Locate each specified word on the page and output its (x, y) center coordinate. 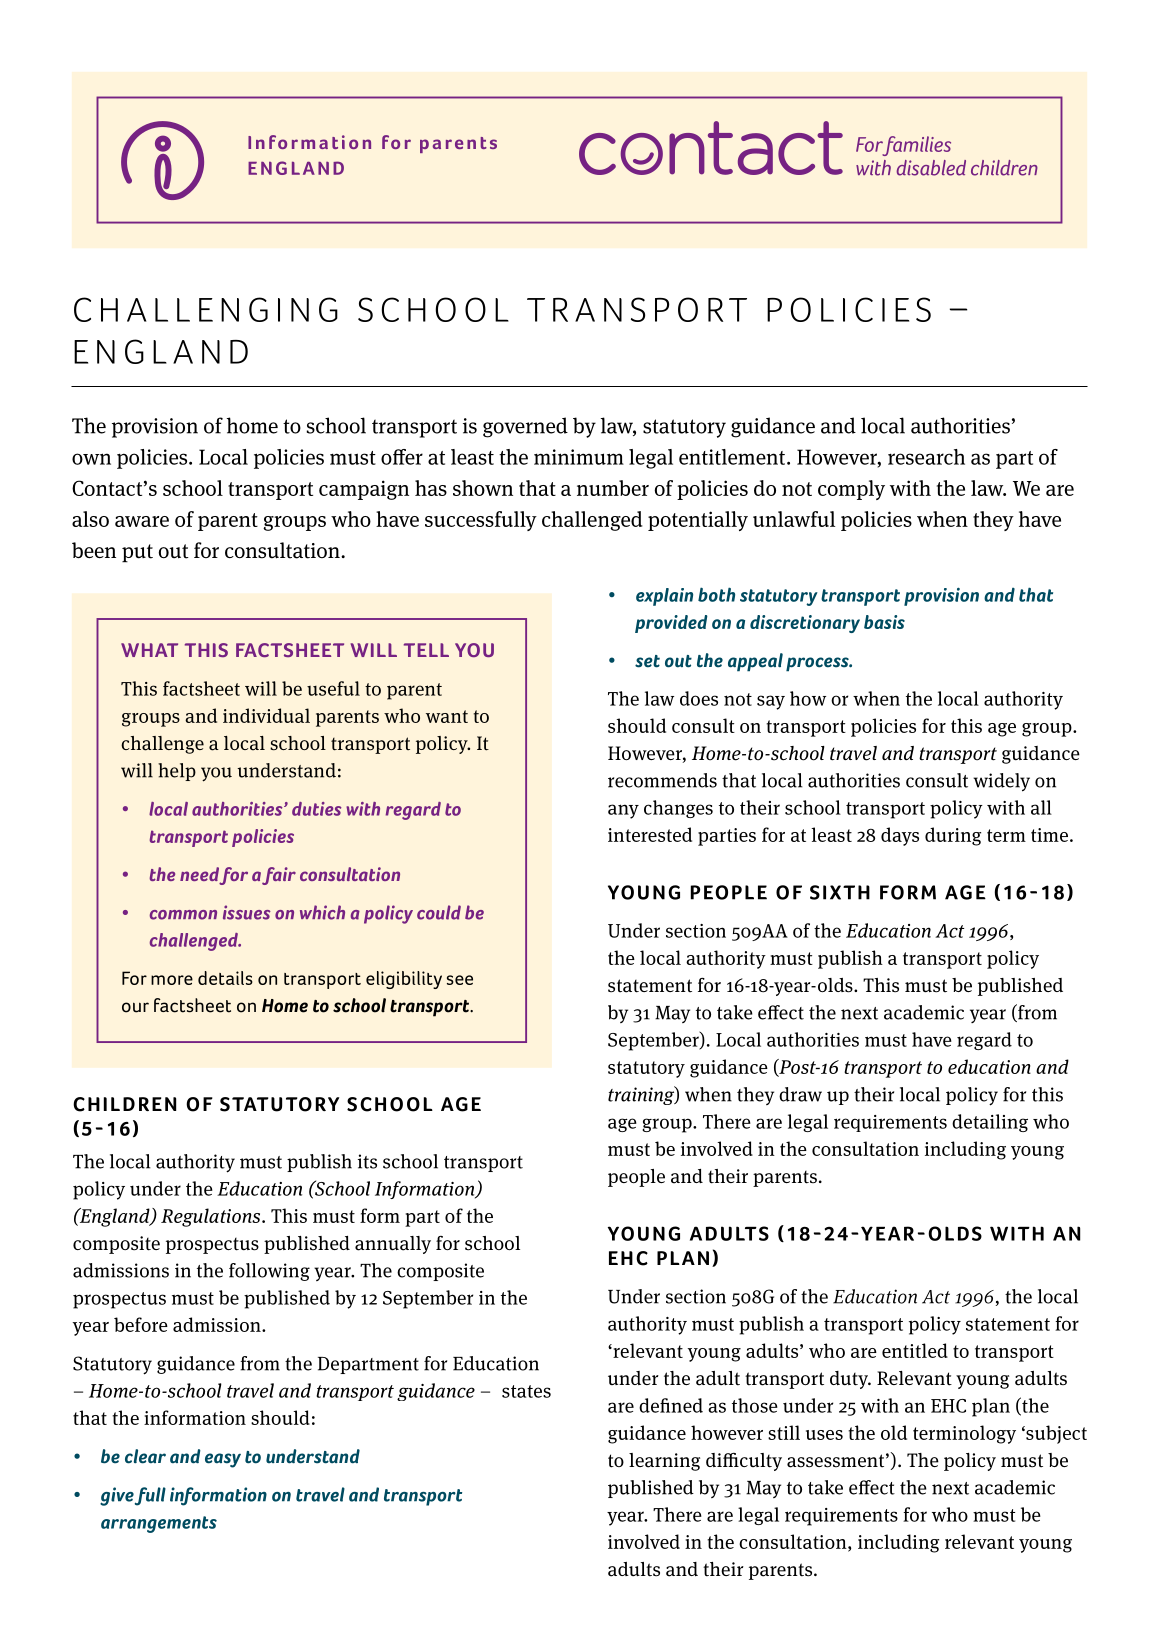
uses (824, 1435)
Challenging (206, 309)
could (439, 912)
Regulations (212, 1217)
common (183, 915)
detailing (990, 1123)
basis (884, 622)
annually (393, 1245)
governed (525, 427)
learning (664, 1462)
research (926, 457)
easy (223, 1460)
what (149, 650)
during (953, 836)
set (647, 661)
